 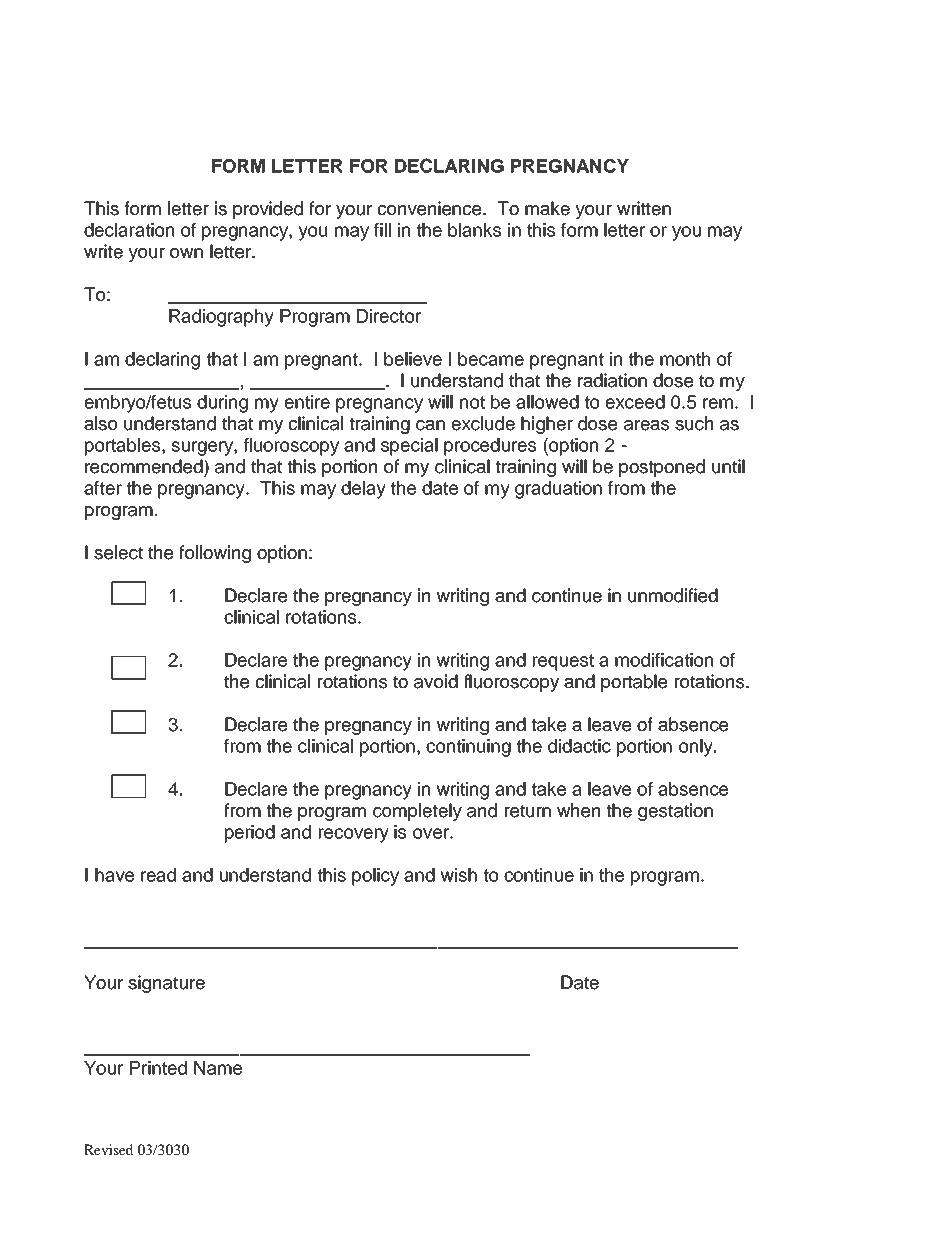 I want to click on Name, so click(x=218, y=1068).
